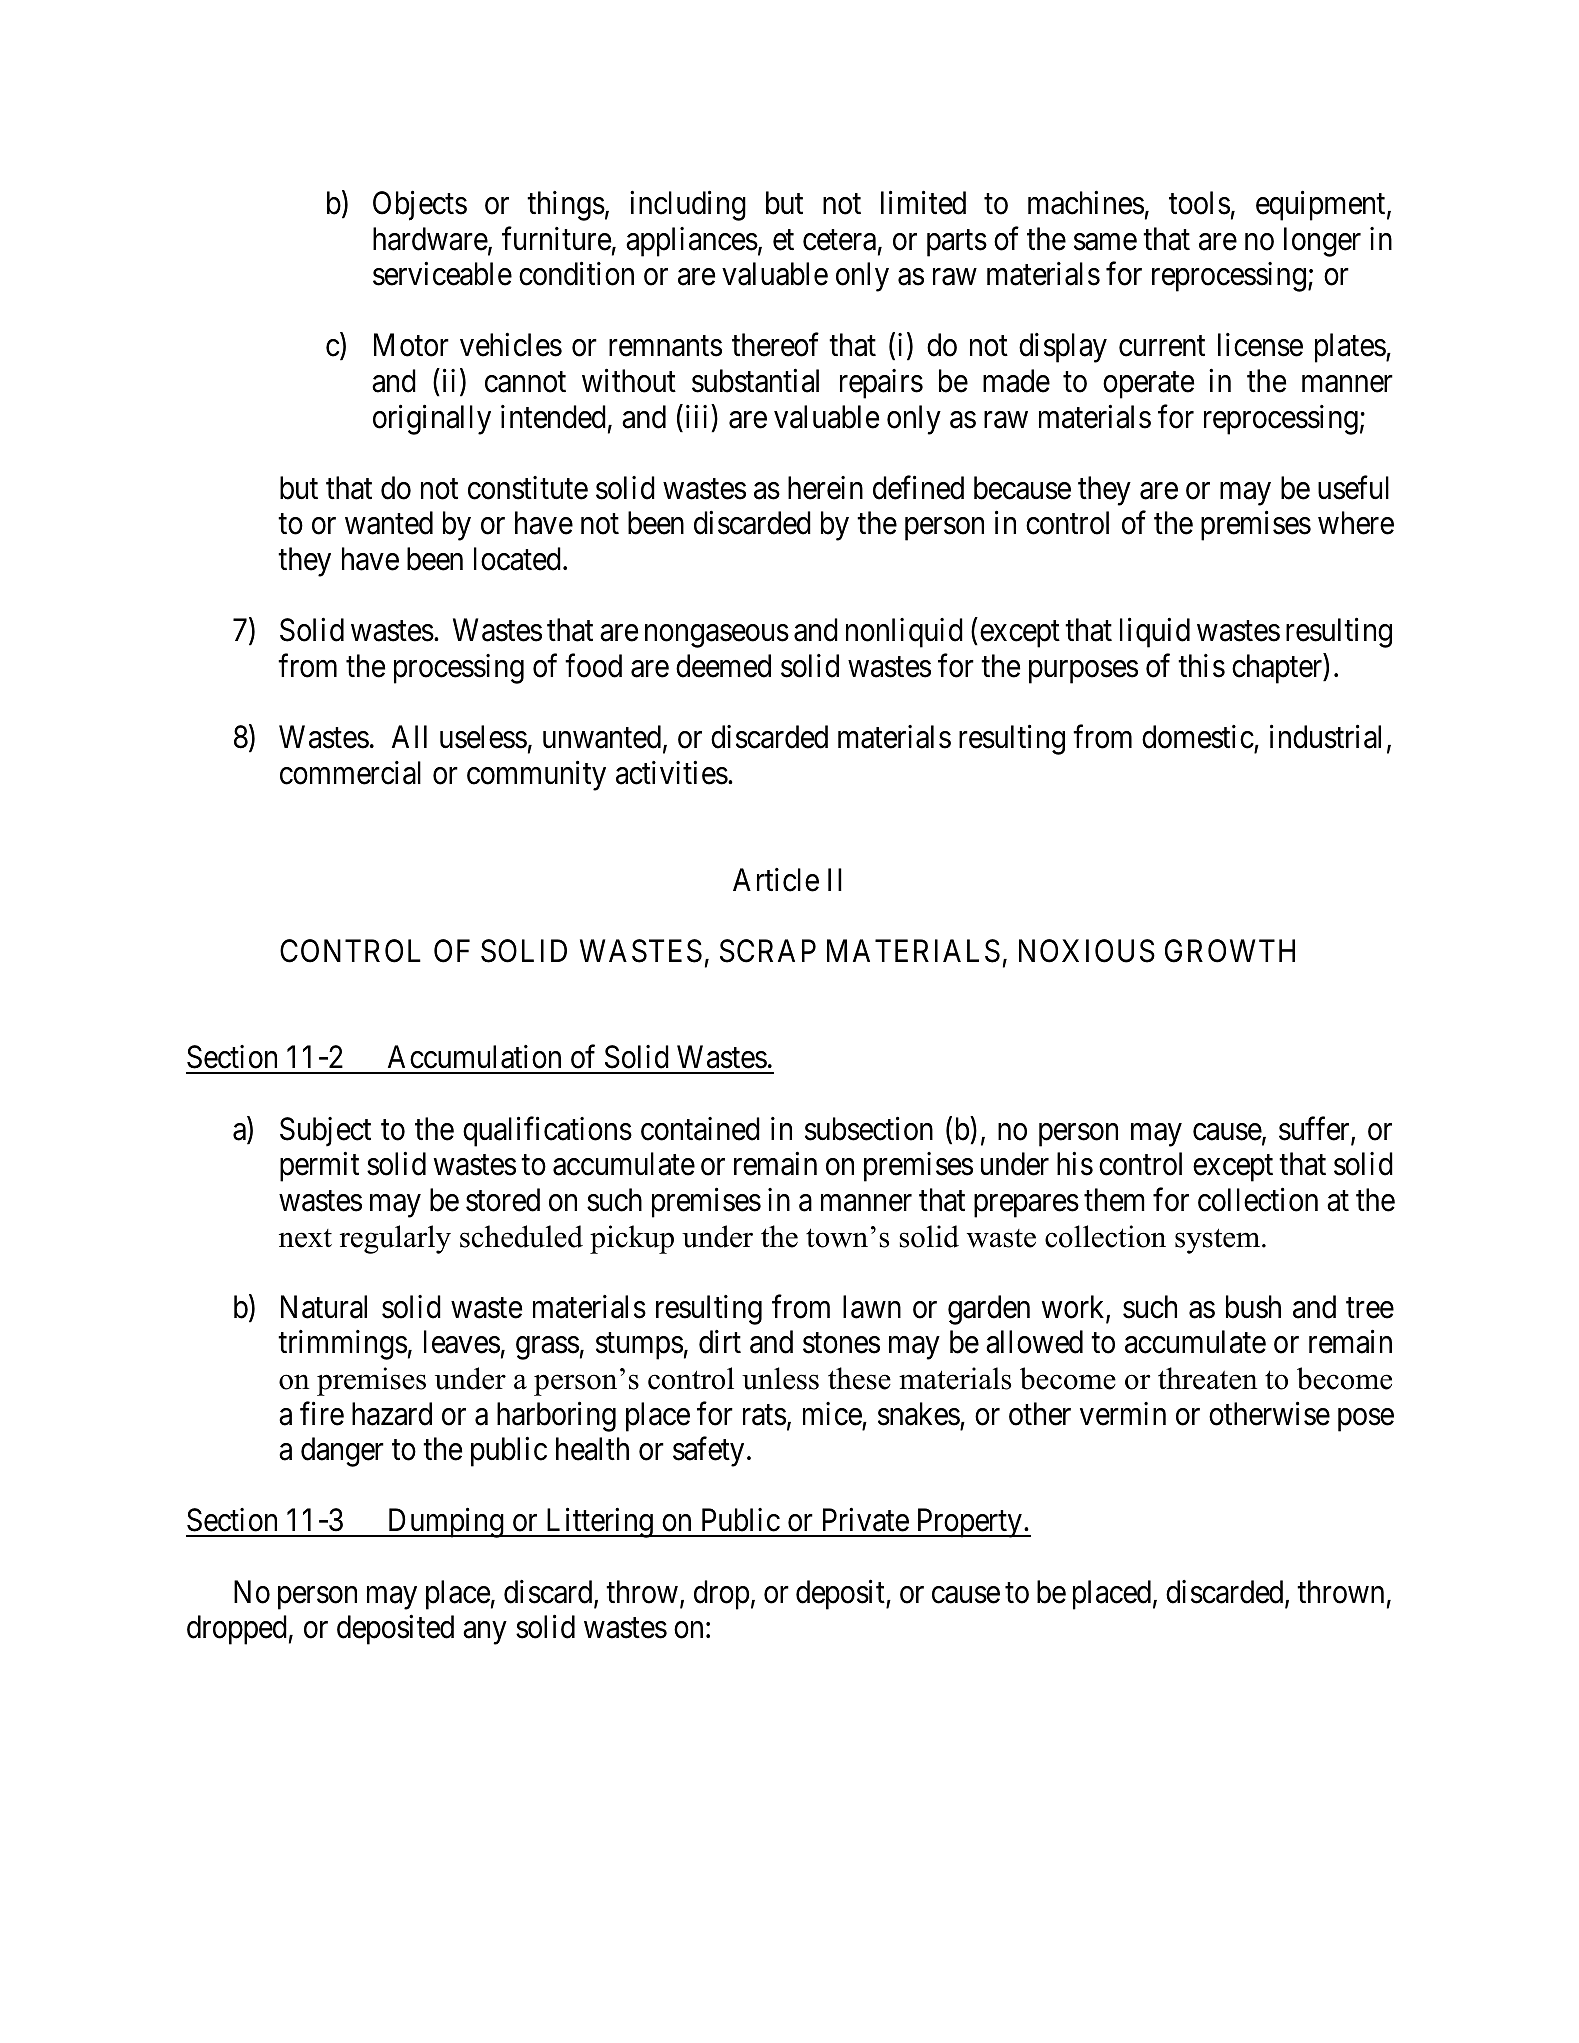  I want to click on GROWTH, so click(1230, 951).
